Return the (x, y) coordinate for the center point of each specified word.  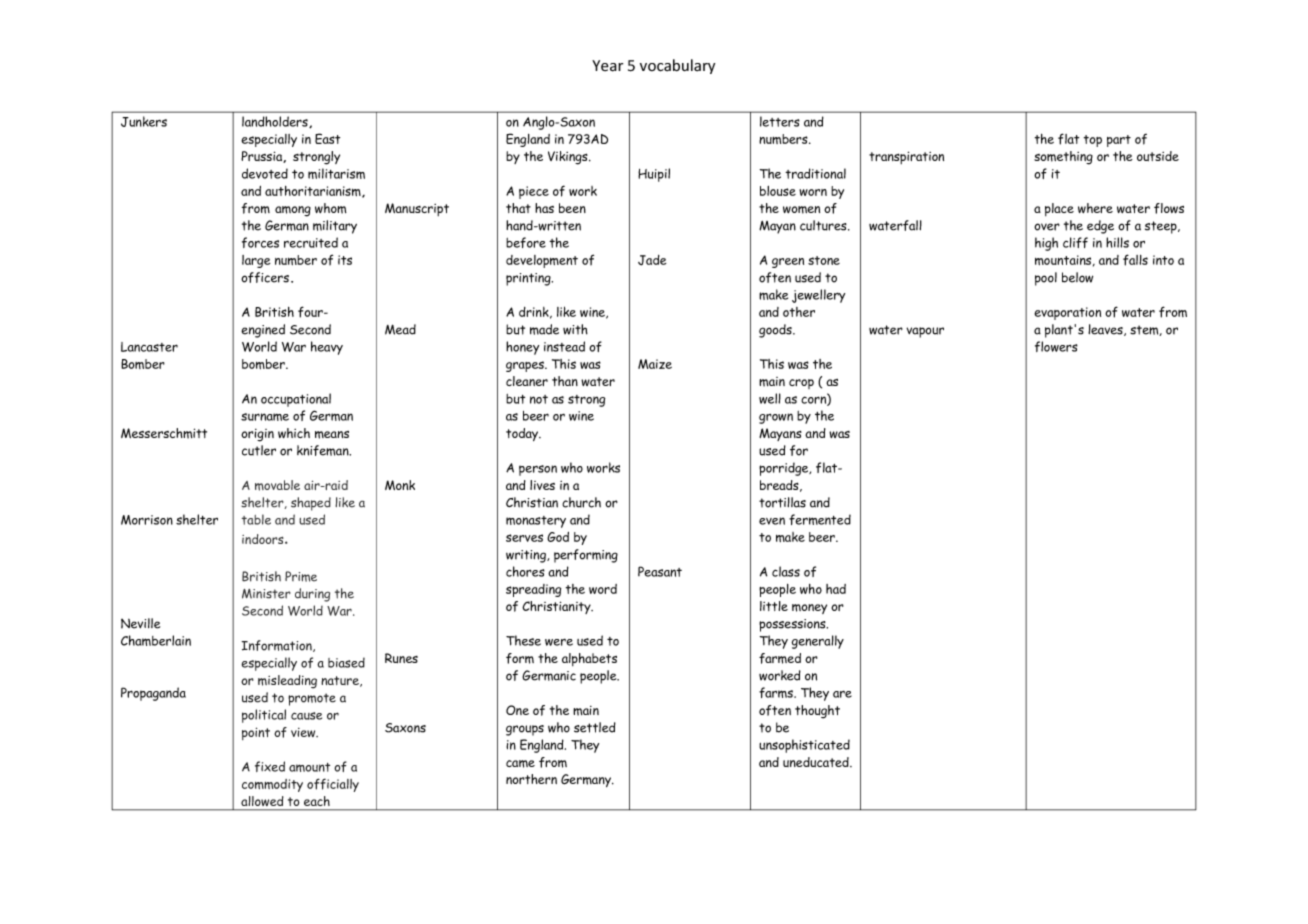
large (256, 261)
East (327, 138)
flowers (1056, 346)
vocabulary (677, 66)
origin (257, 435)
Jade (652, 260)
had (836, 589)
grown (776, 418)
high (1046, 244)
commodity (272, 785)
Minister (266, 594)
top (1093, 141)
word (603, 589)
